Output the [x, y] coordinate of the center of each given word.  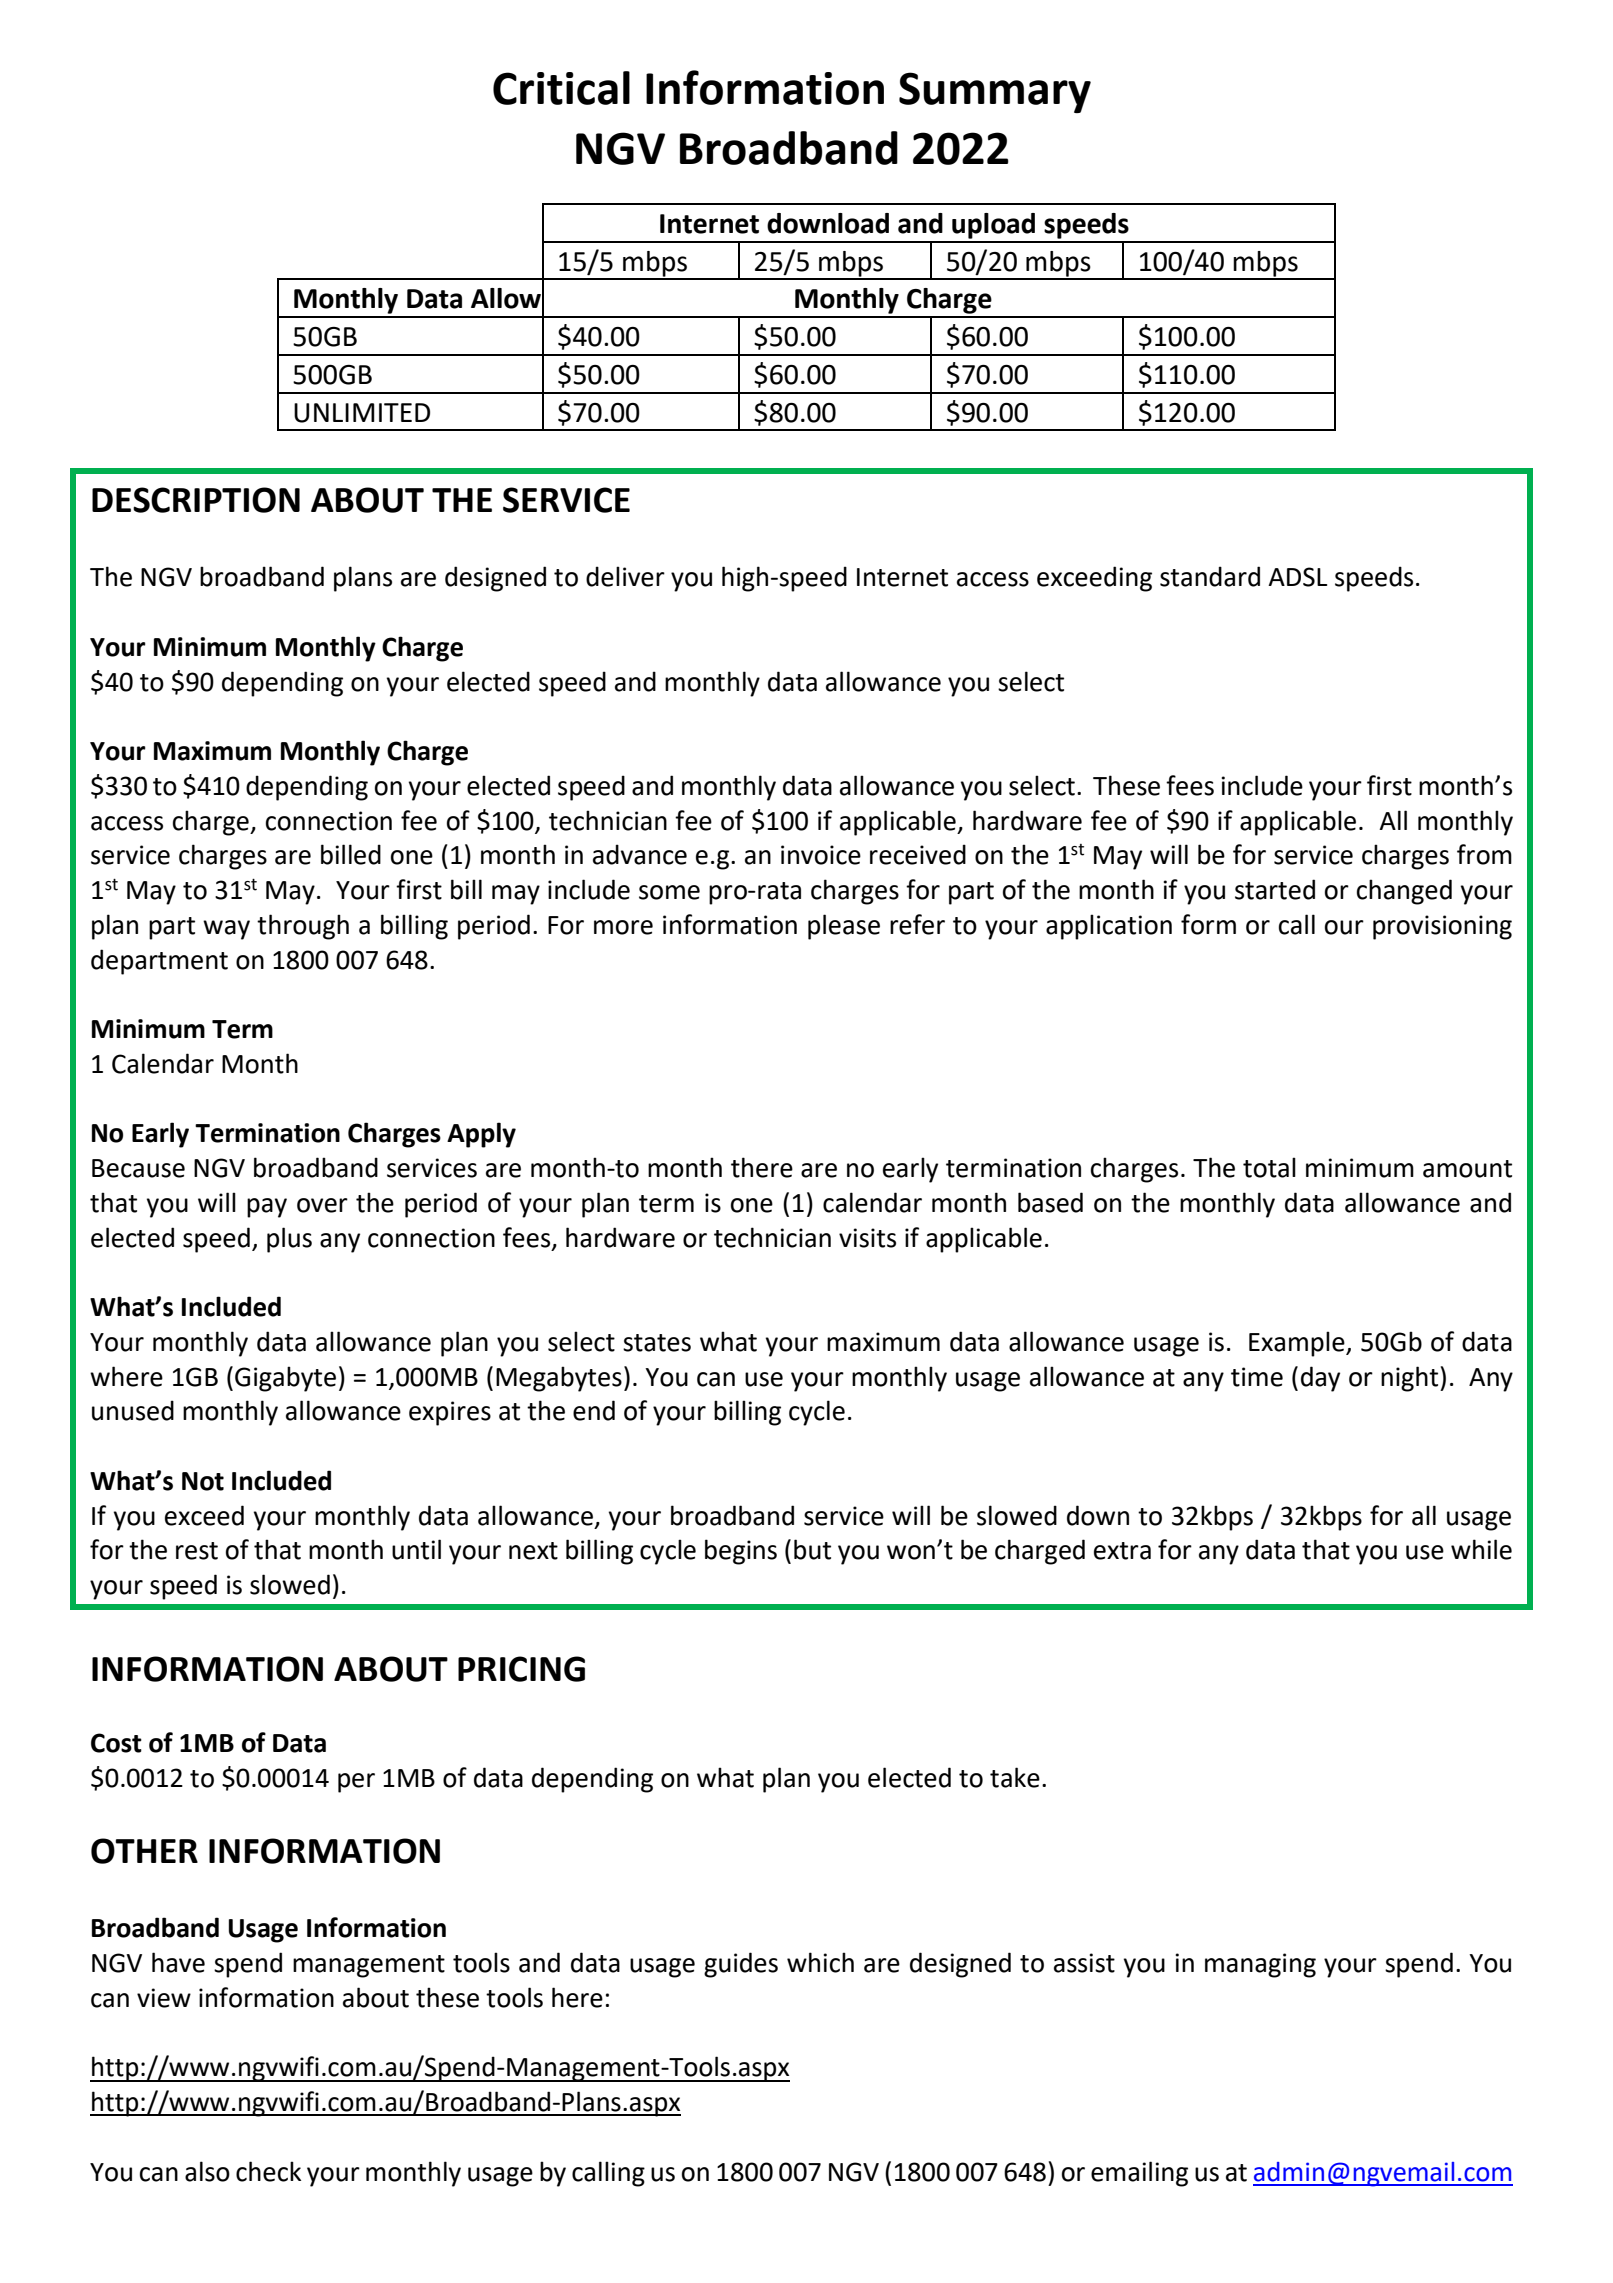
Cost [116, 1743]
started [1275, 889]
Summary [995, 92]
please [844, 927]
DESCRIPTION [196, 500]
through [303, 927]
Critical [561, 88]
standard [1210, 576]
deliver [625, 576]
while [1481, 1549]
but [812, 1549]
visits [867, 1238]
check [268, 2171]
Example [1298, 1344]
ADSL [1297, 577]
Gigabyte [285, 1379]
